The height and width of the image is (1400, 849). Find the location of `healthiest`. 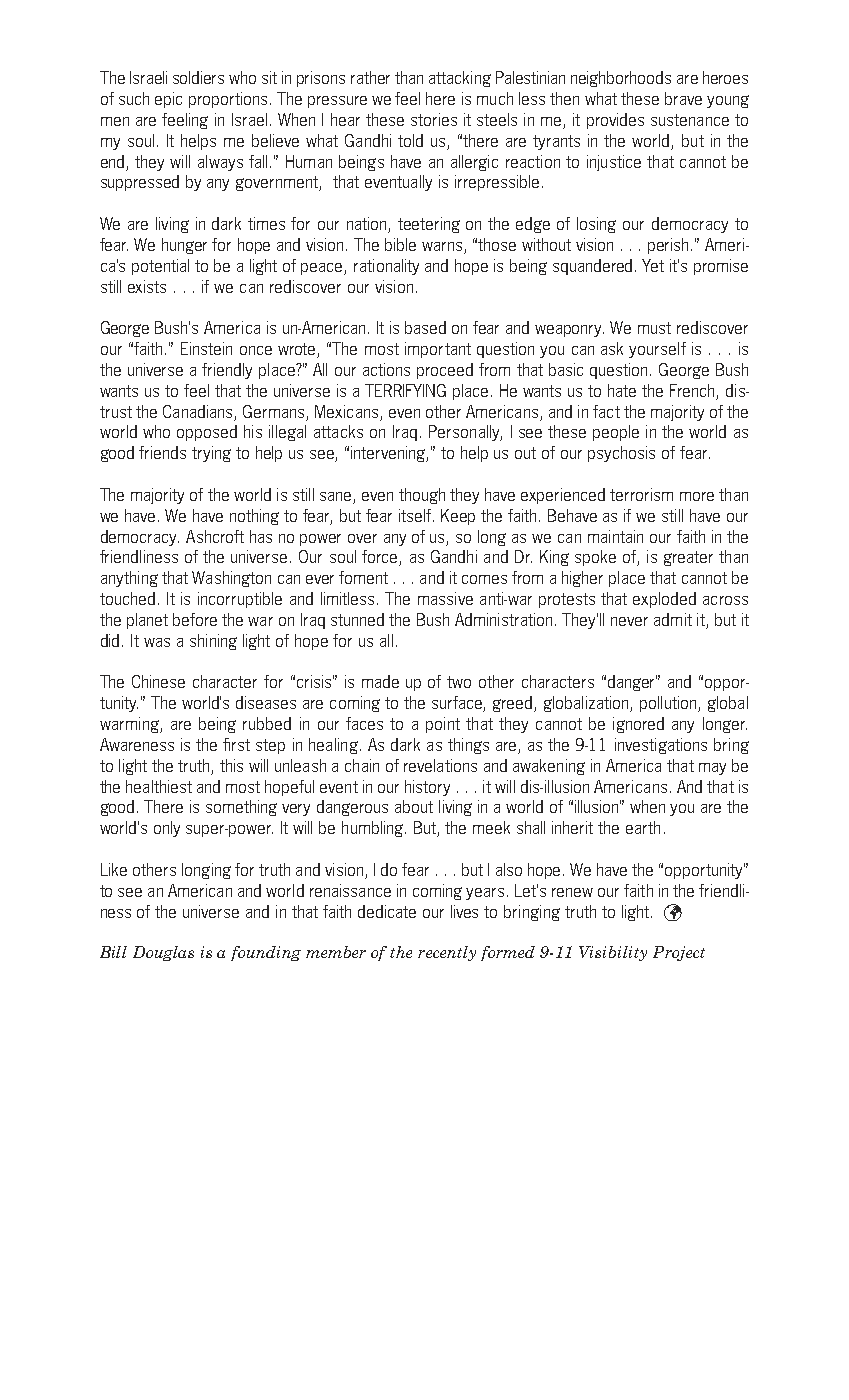

healthiest is located at coordinates (159, 786).
